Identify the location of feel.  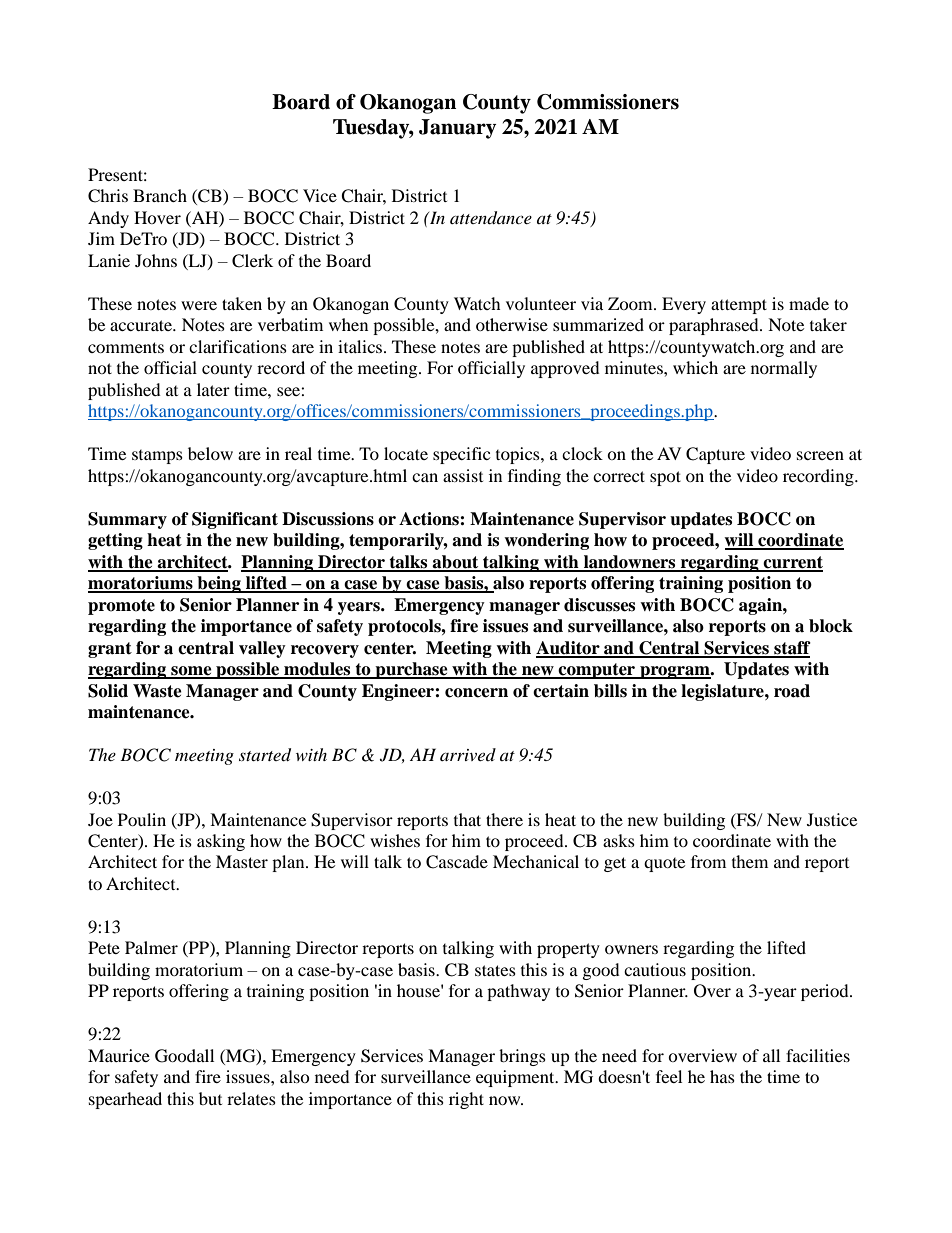
(669, 1076).
